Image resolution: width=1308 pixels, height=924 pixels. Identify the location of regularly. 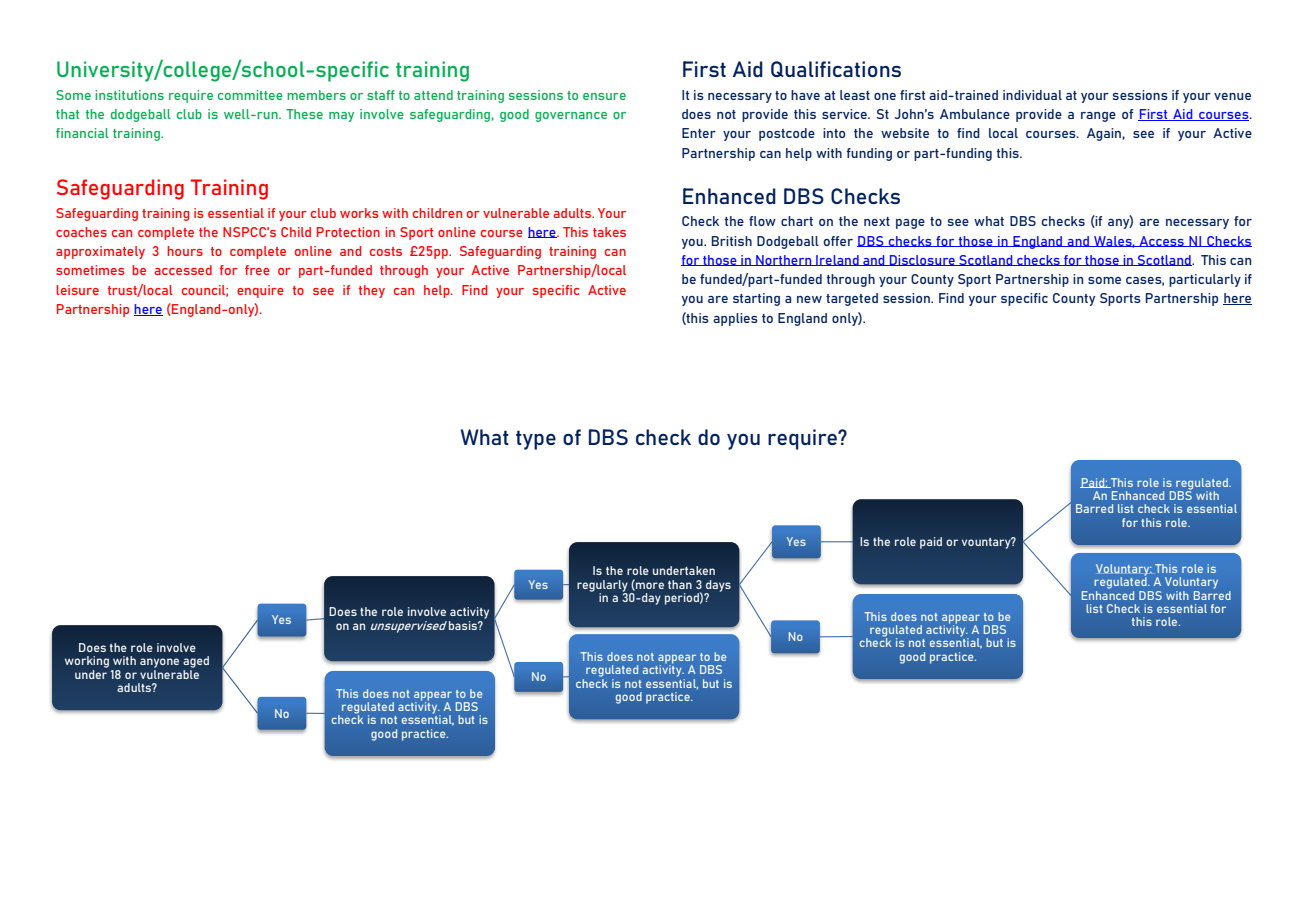
(602, 587).
